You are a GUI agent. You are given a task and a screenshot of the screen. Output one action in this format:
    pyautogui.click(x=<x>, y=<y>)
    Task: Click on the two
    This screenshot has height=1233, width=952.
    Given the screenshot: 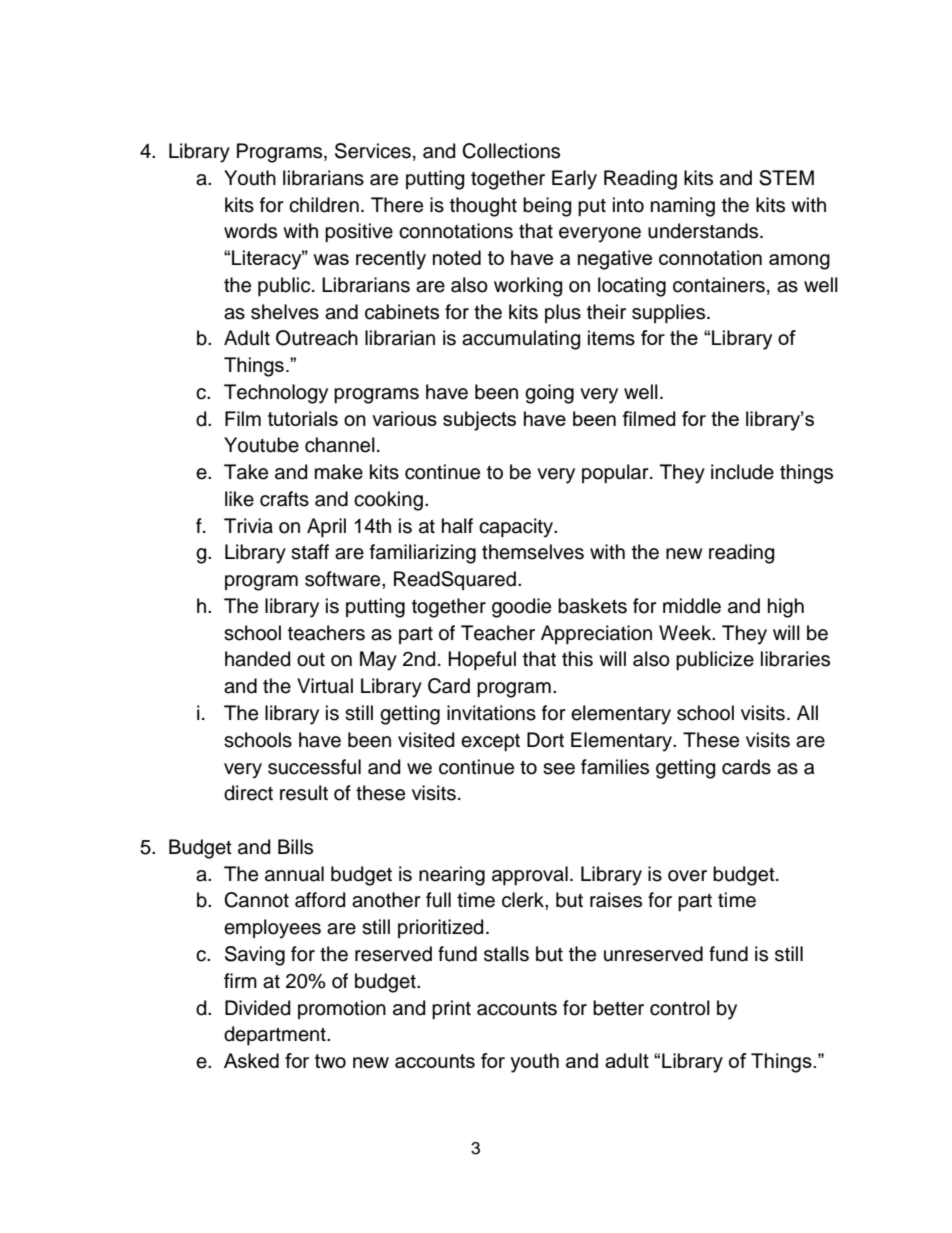 What is the action you would take?
    pyautogui.click(x=330, y=1061)
